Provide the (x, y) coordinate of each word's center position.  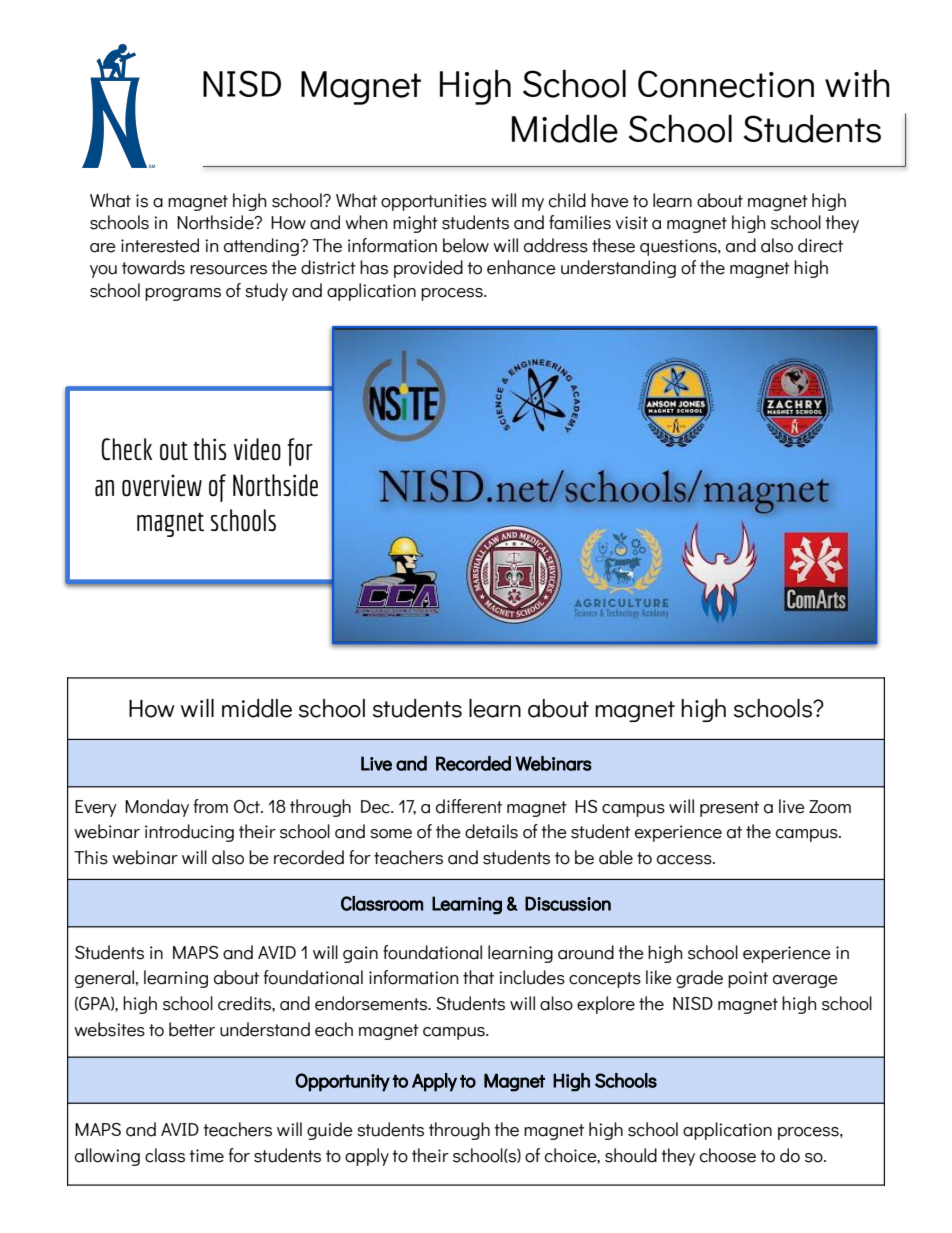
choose (728, 1155)
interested (160, 245)
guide (330, 1131)
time (206, 1156)
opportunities (434, 202)
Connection (726, 84)
